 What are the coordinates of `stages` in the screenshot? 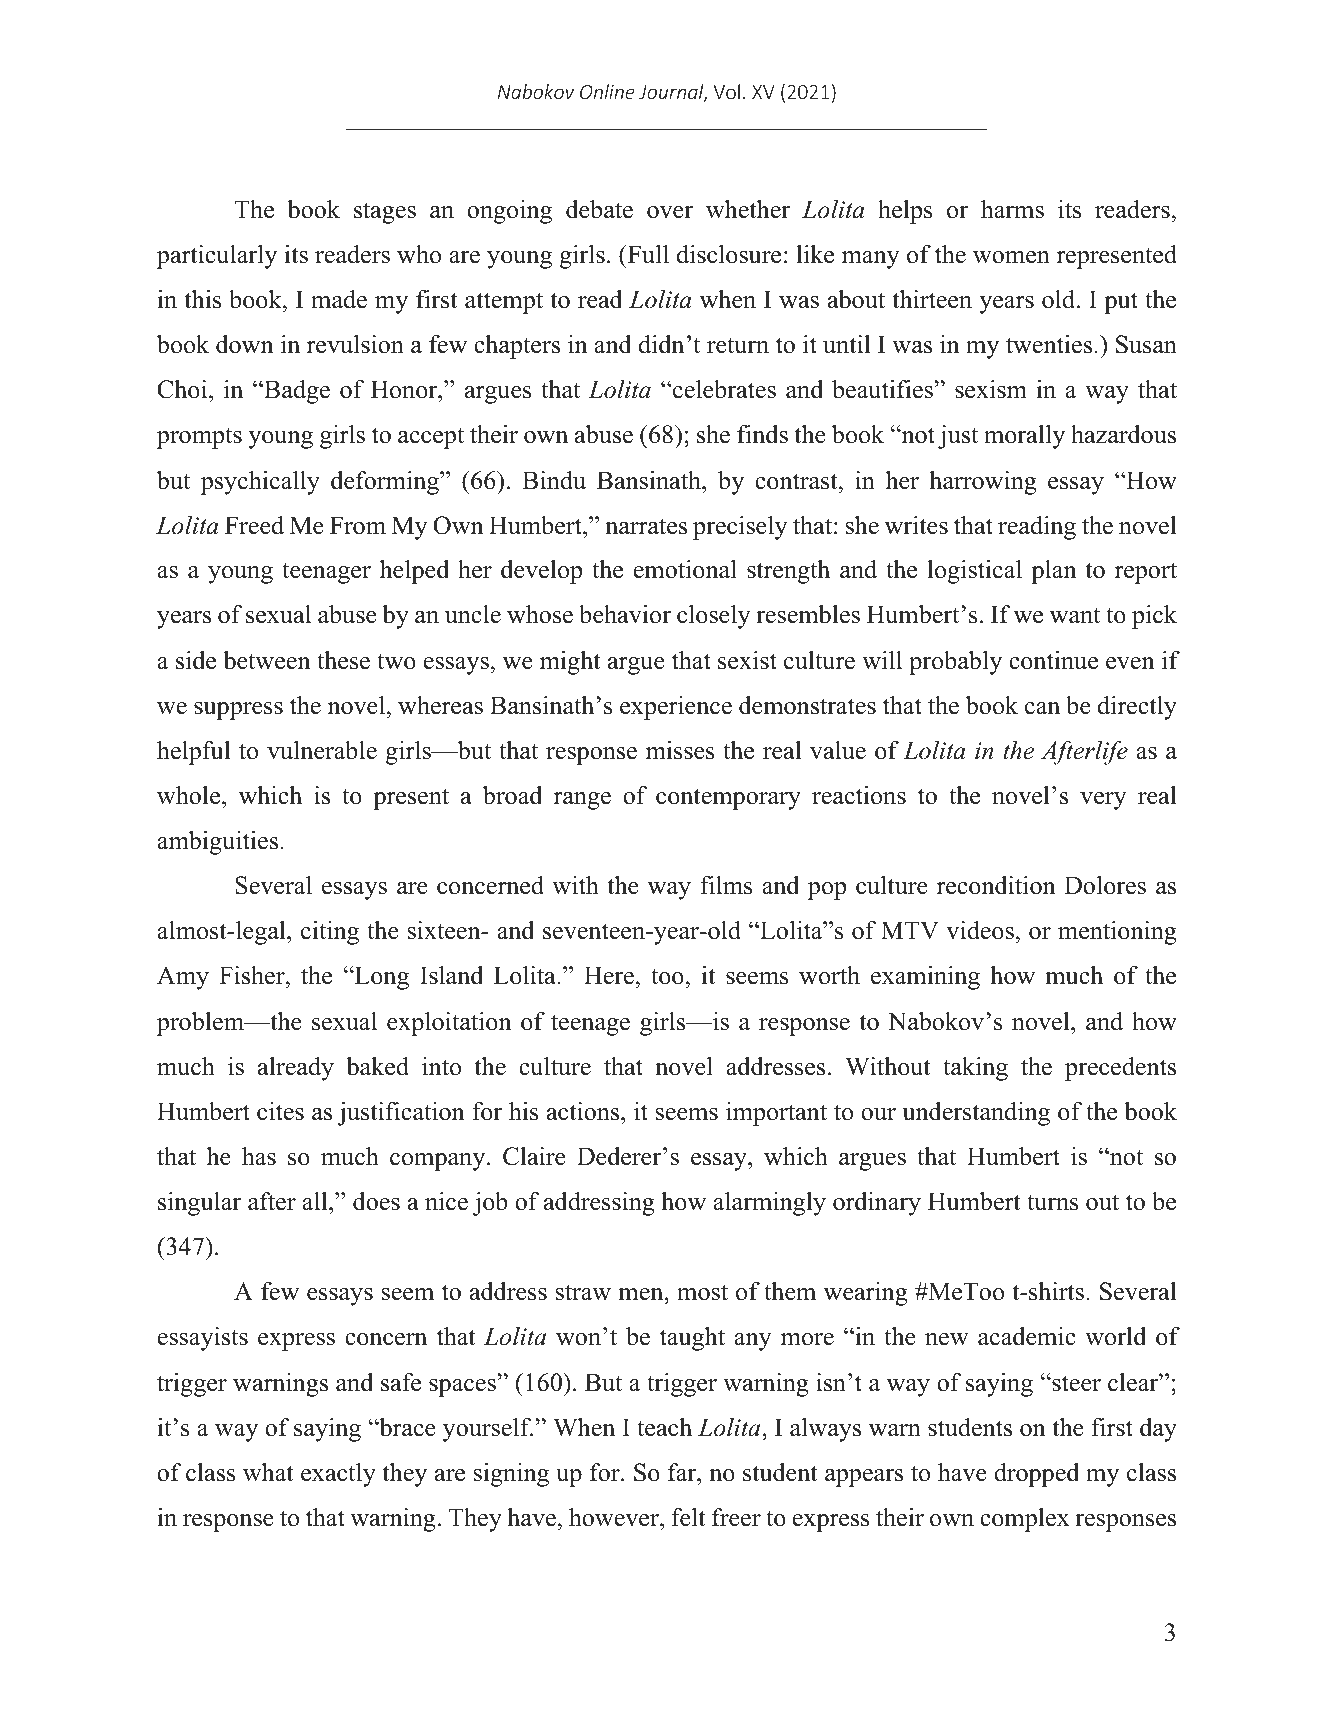 It's located at (385, 213).
